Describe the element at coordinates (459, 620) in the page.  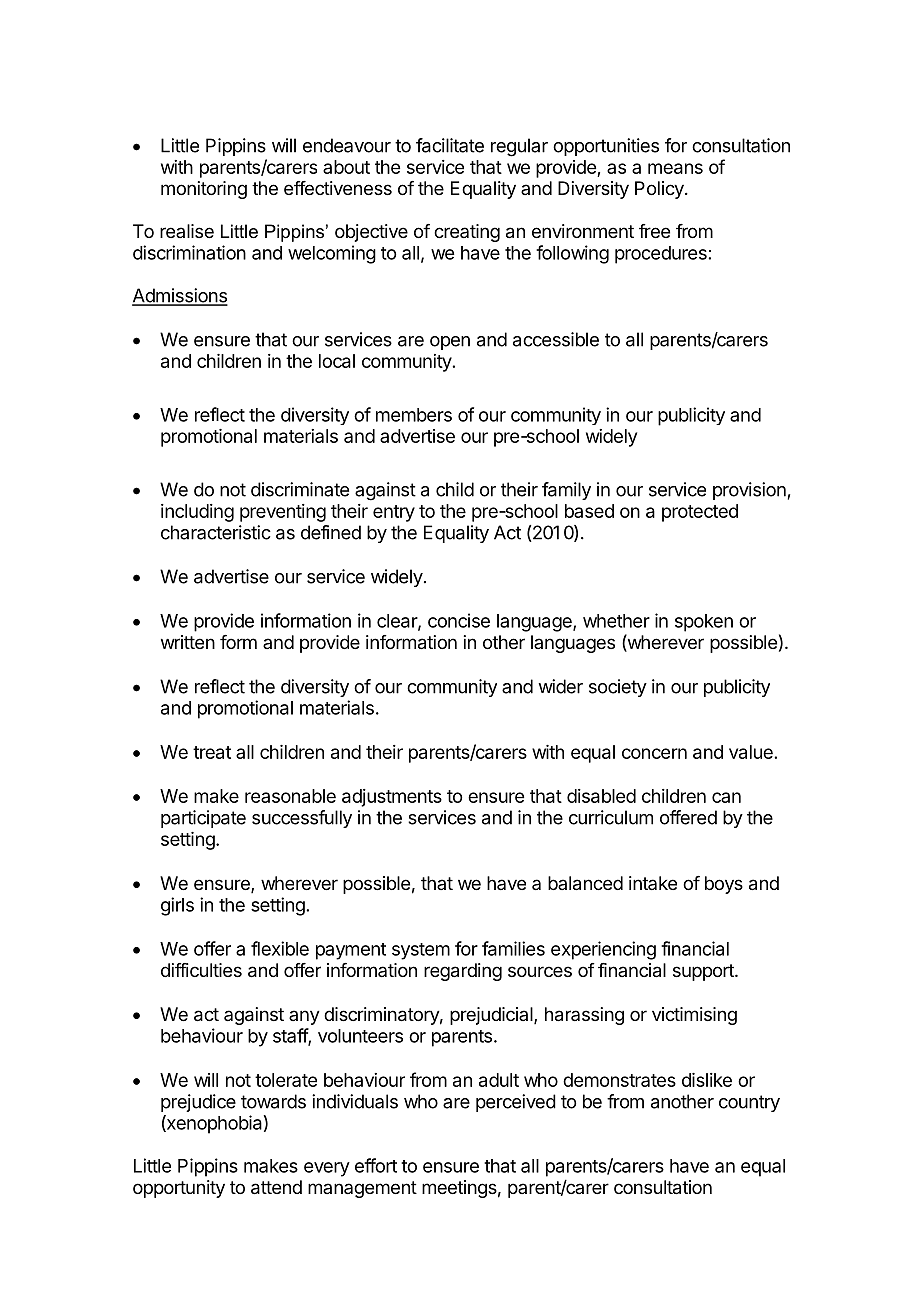
I see `concise` at that location.
